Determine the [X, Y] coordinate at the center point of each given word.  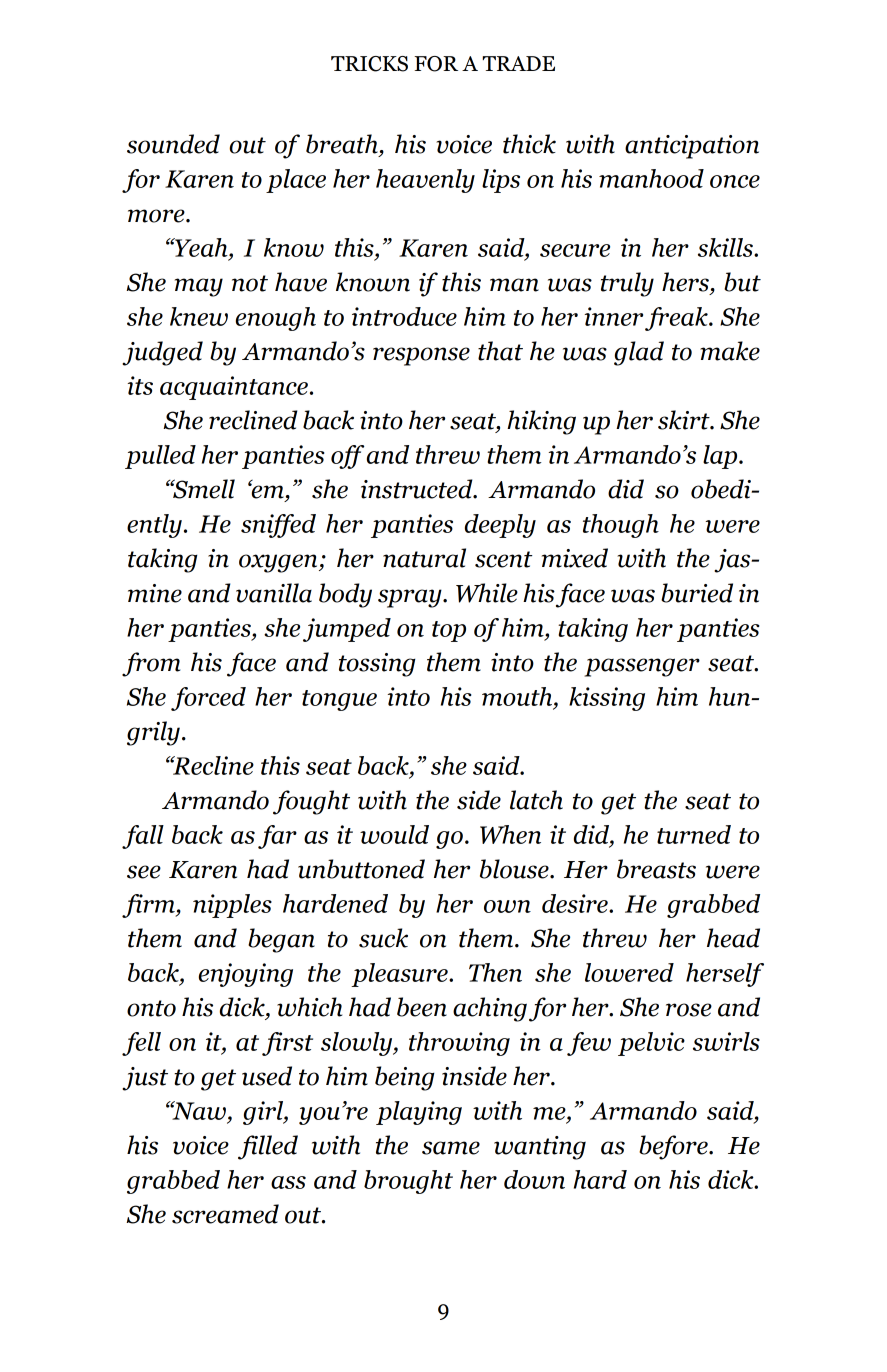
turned [694, 834]
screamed [225, 1214]
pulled [160, 457]
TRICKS [369, 64]
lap [721, 457]
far [277, 837]
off [347, 457]
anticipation [692, 147]
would [394, 834]
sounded [173, 144]
